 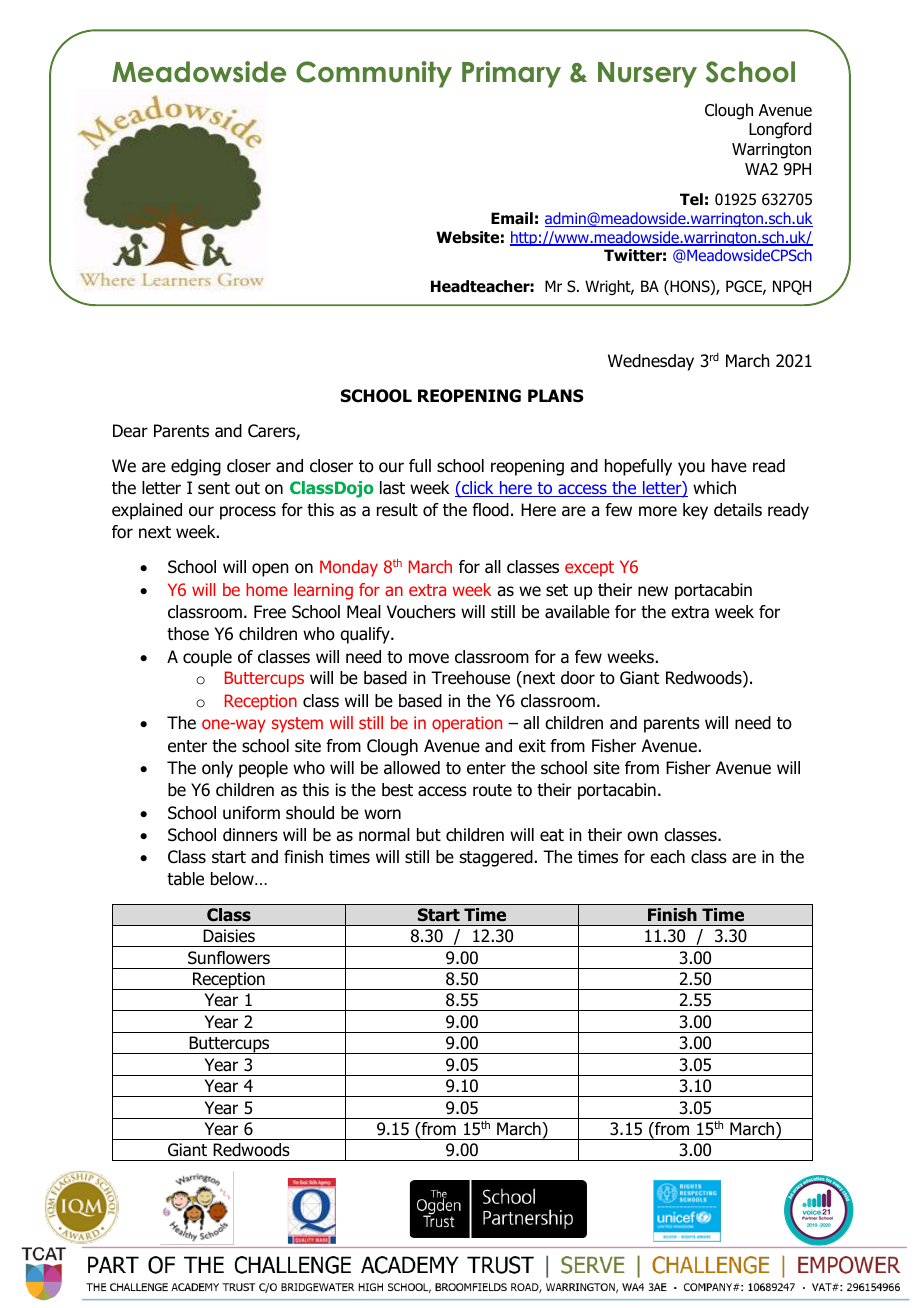 What do you see at coordinates (647, 75) in the screenshot?
I see `Nursery` at bounding box center [647, 75].
